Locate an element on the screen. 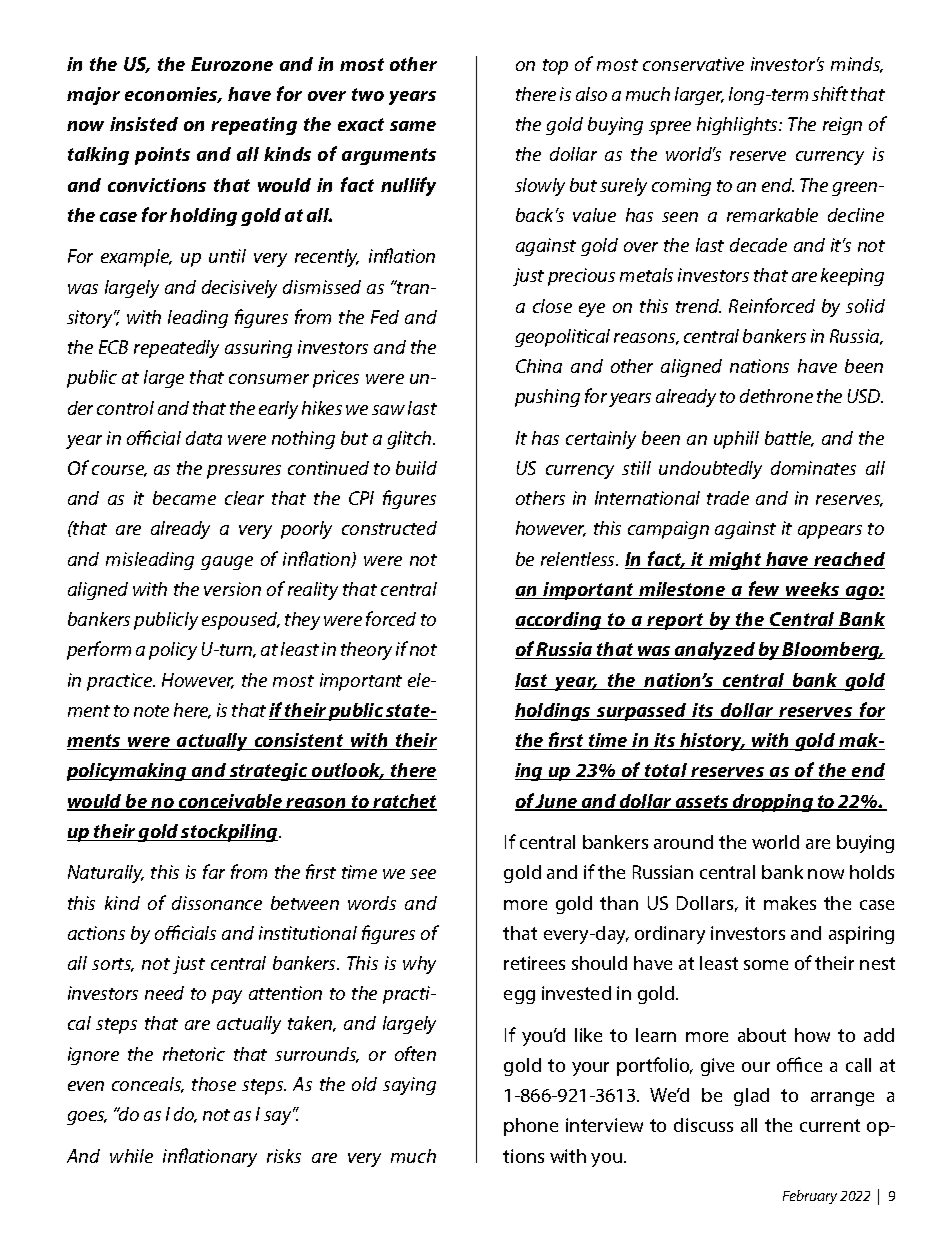  espoused is located at coordinates (241, 621).
